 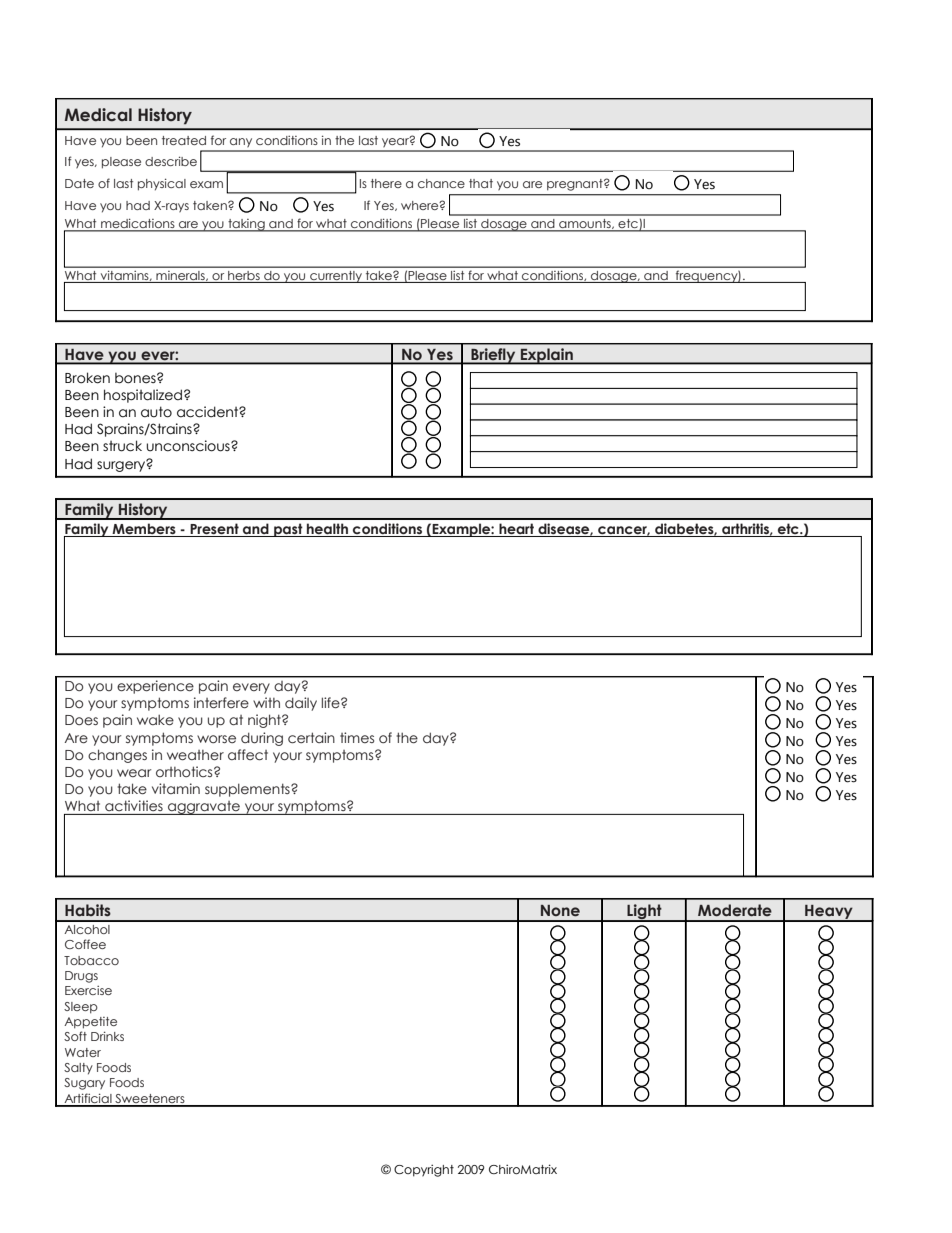 What do you see at coordinates (357, 737) in the screenshot?
I see `times` at bounding box center [357, 737].
